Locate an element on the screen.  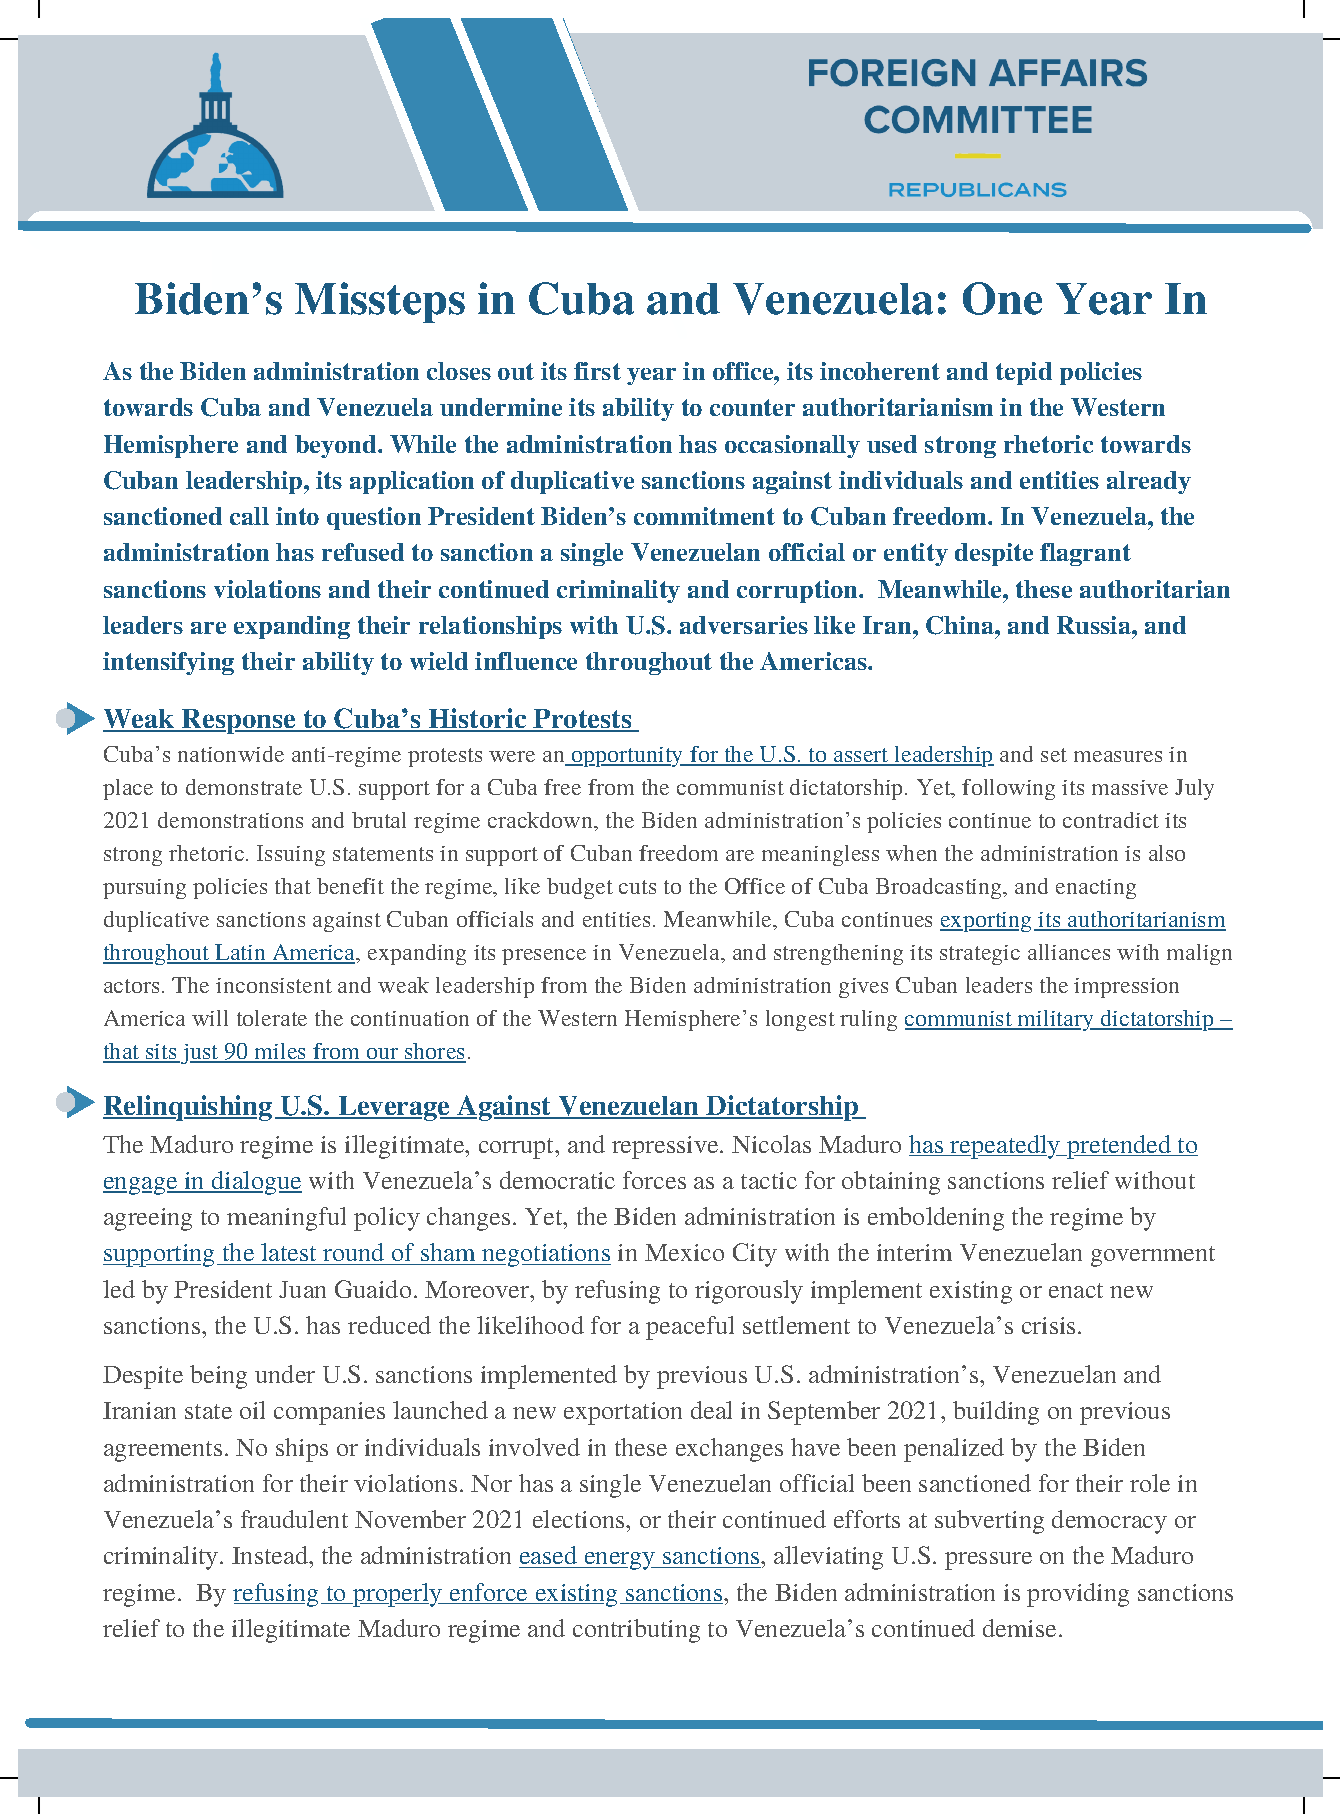
pretended is located at coordinates (1119, 1147).
